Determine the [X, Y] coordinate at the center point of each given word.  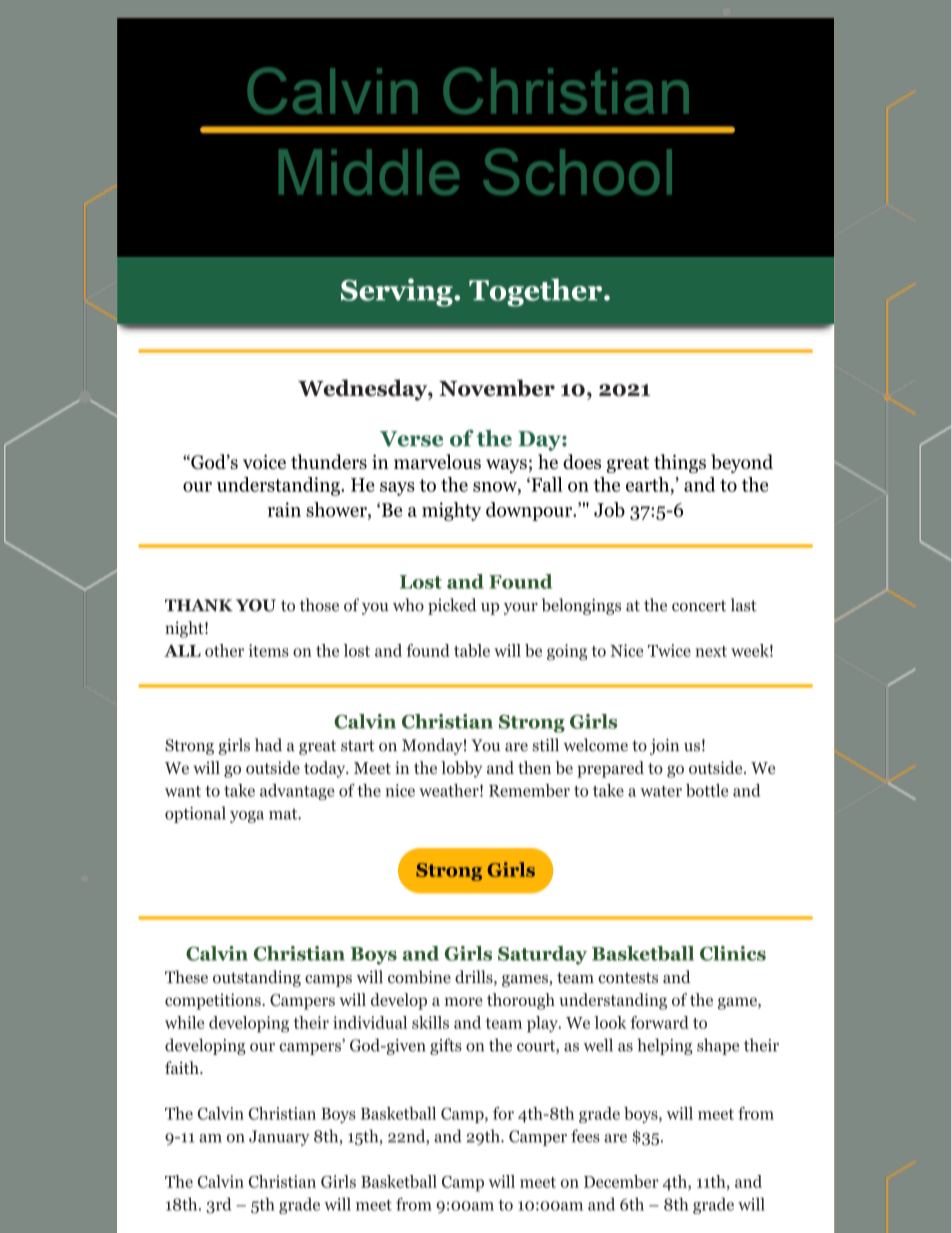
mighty [451, 511]
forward [660, 1022]
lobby [461, 769]
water [661, 791]
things [680, 463]
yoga [247, 817]
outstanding [257, 978]
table [472, 650]
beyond [742, 463]
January [279, 1138]
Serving [398, 292]
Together [537, 292]
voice [264, 461]
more [464, 1001]
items [269, 650]
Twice [669, 650]
